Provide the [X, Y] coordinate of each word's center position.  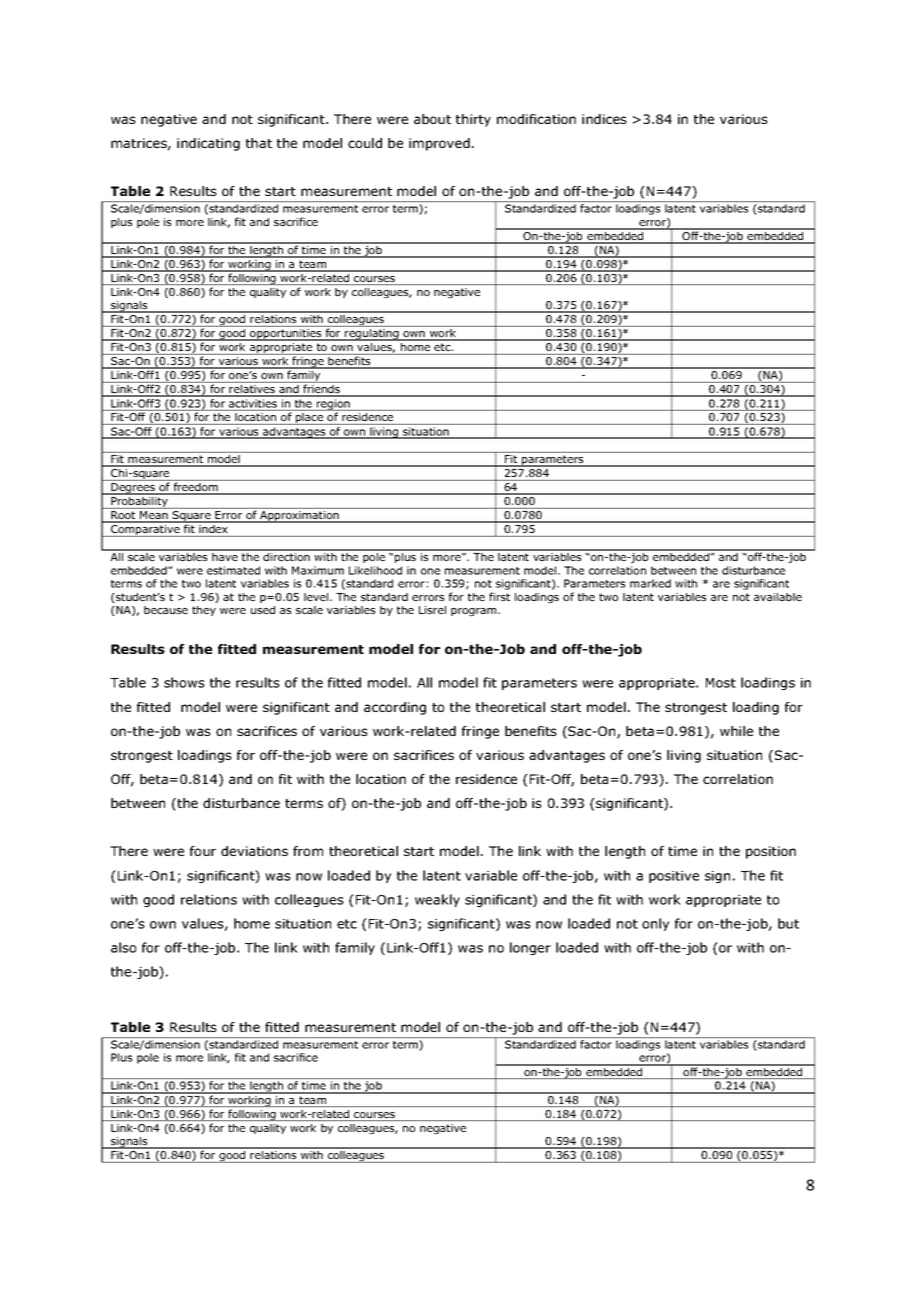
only [655, 924]
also [123, 947]
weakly [437, 900]
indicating [208, 144]
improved [439, 144]
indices [604, 119]
